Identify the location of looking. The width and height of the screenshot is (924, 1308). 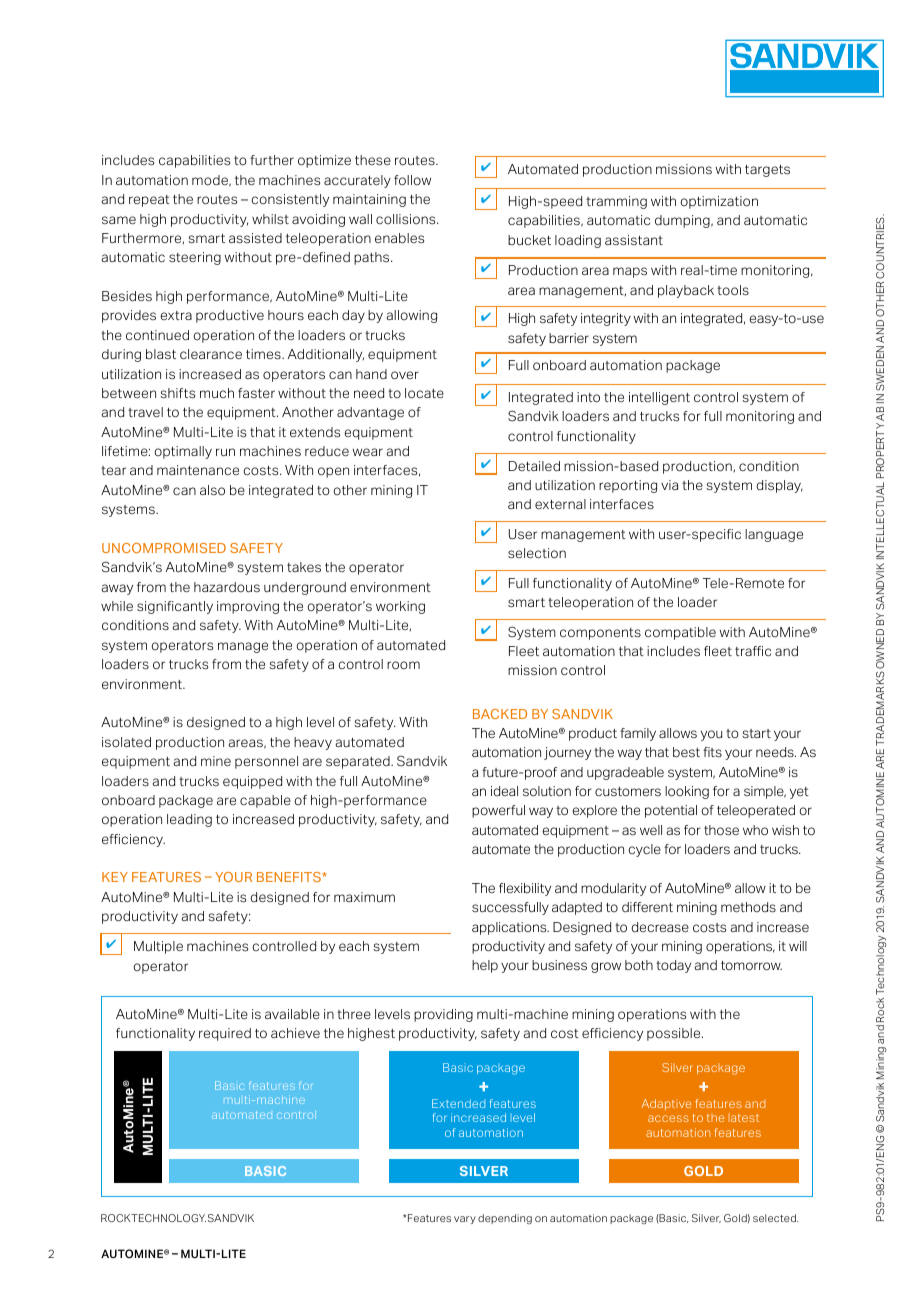
(687, 792).
